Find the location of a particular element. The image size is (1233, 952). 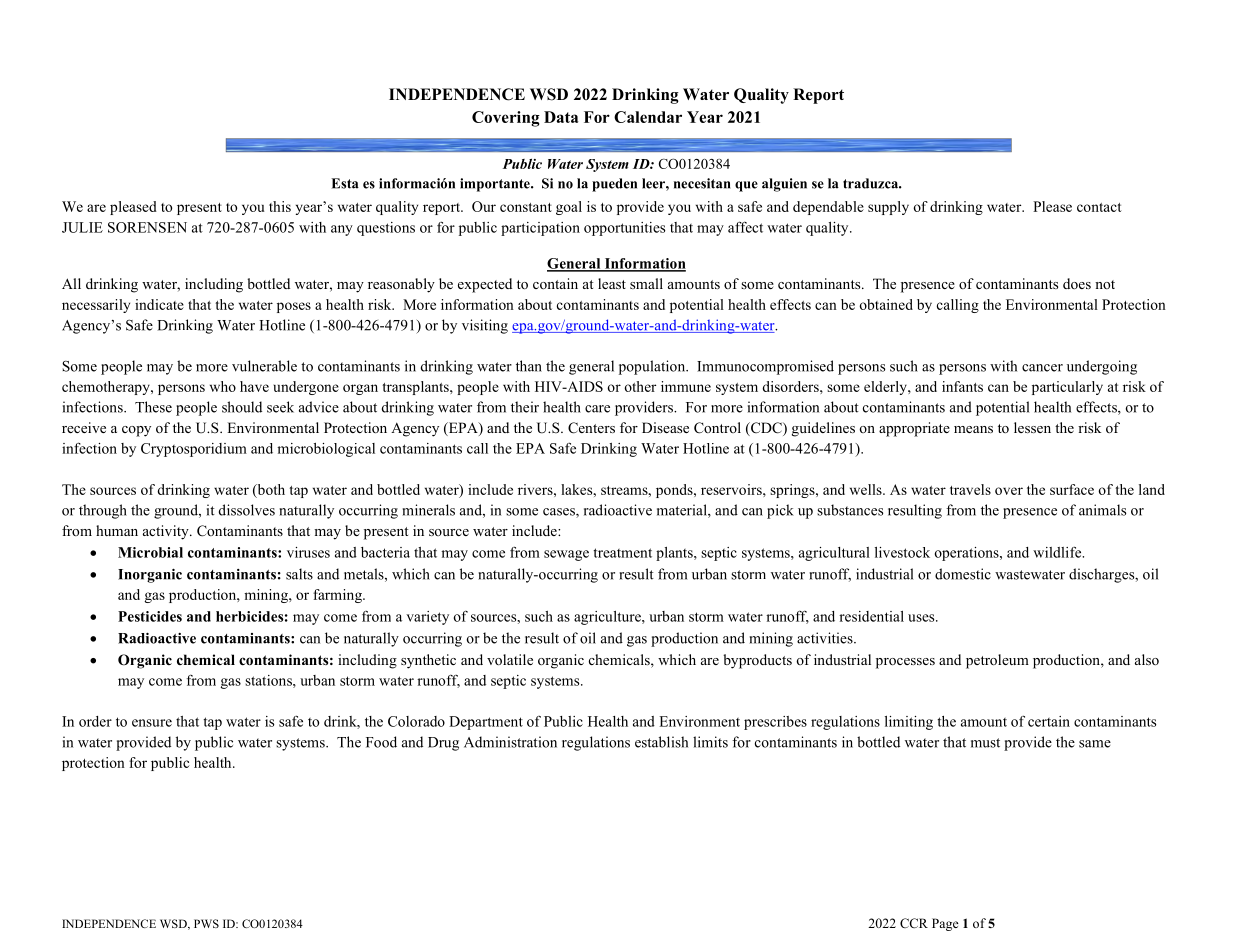

ensure is located at coordinates (152, 723).
